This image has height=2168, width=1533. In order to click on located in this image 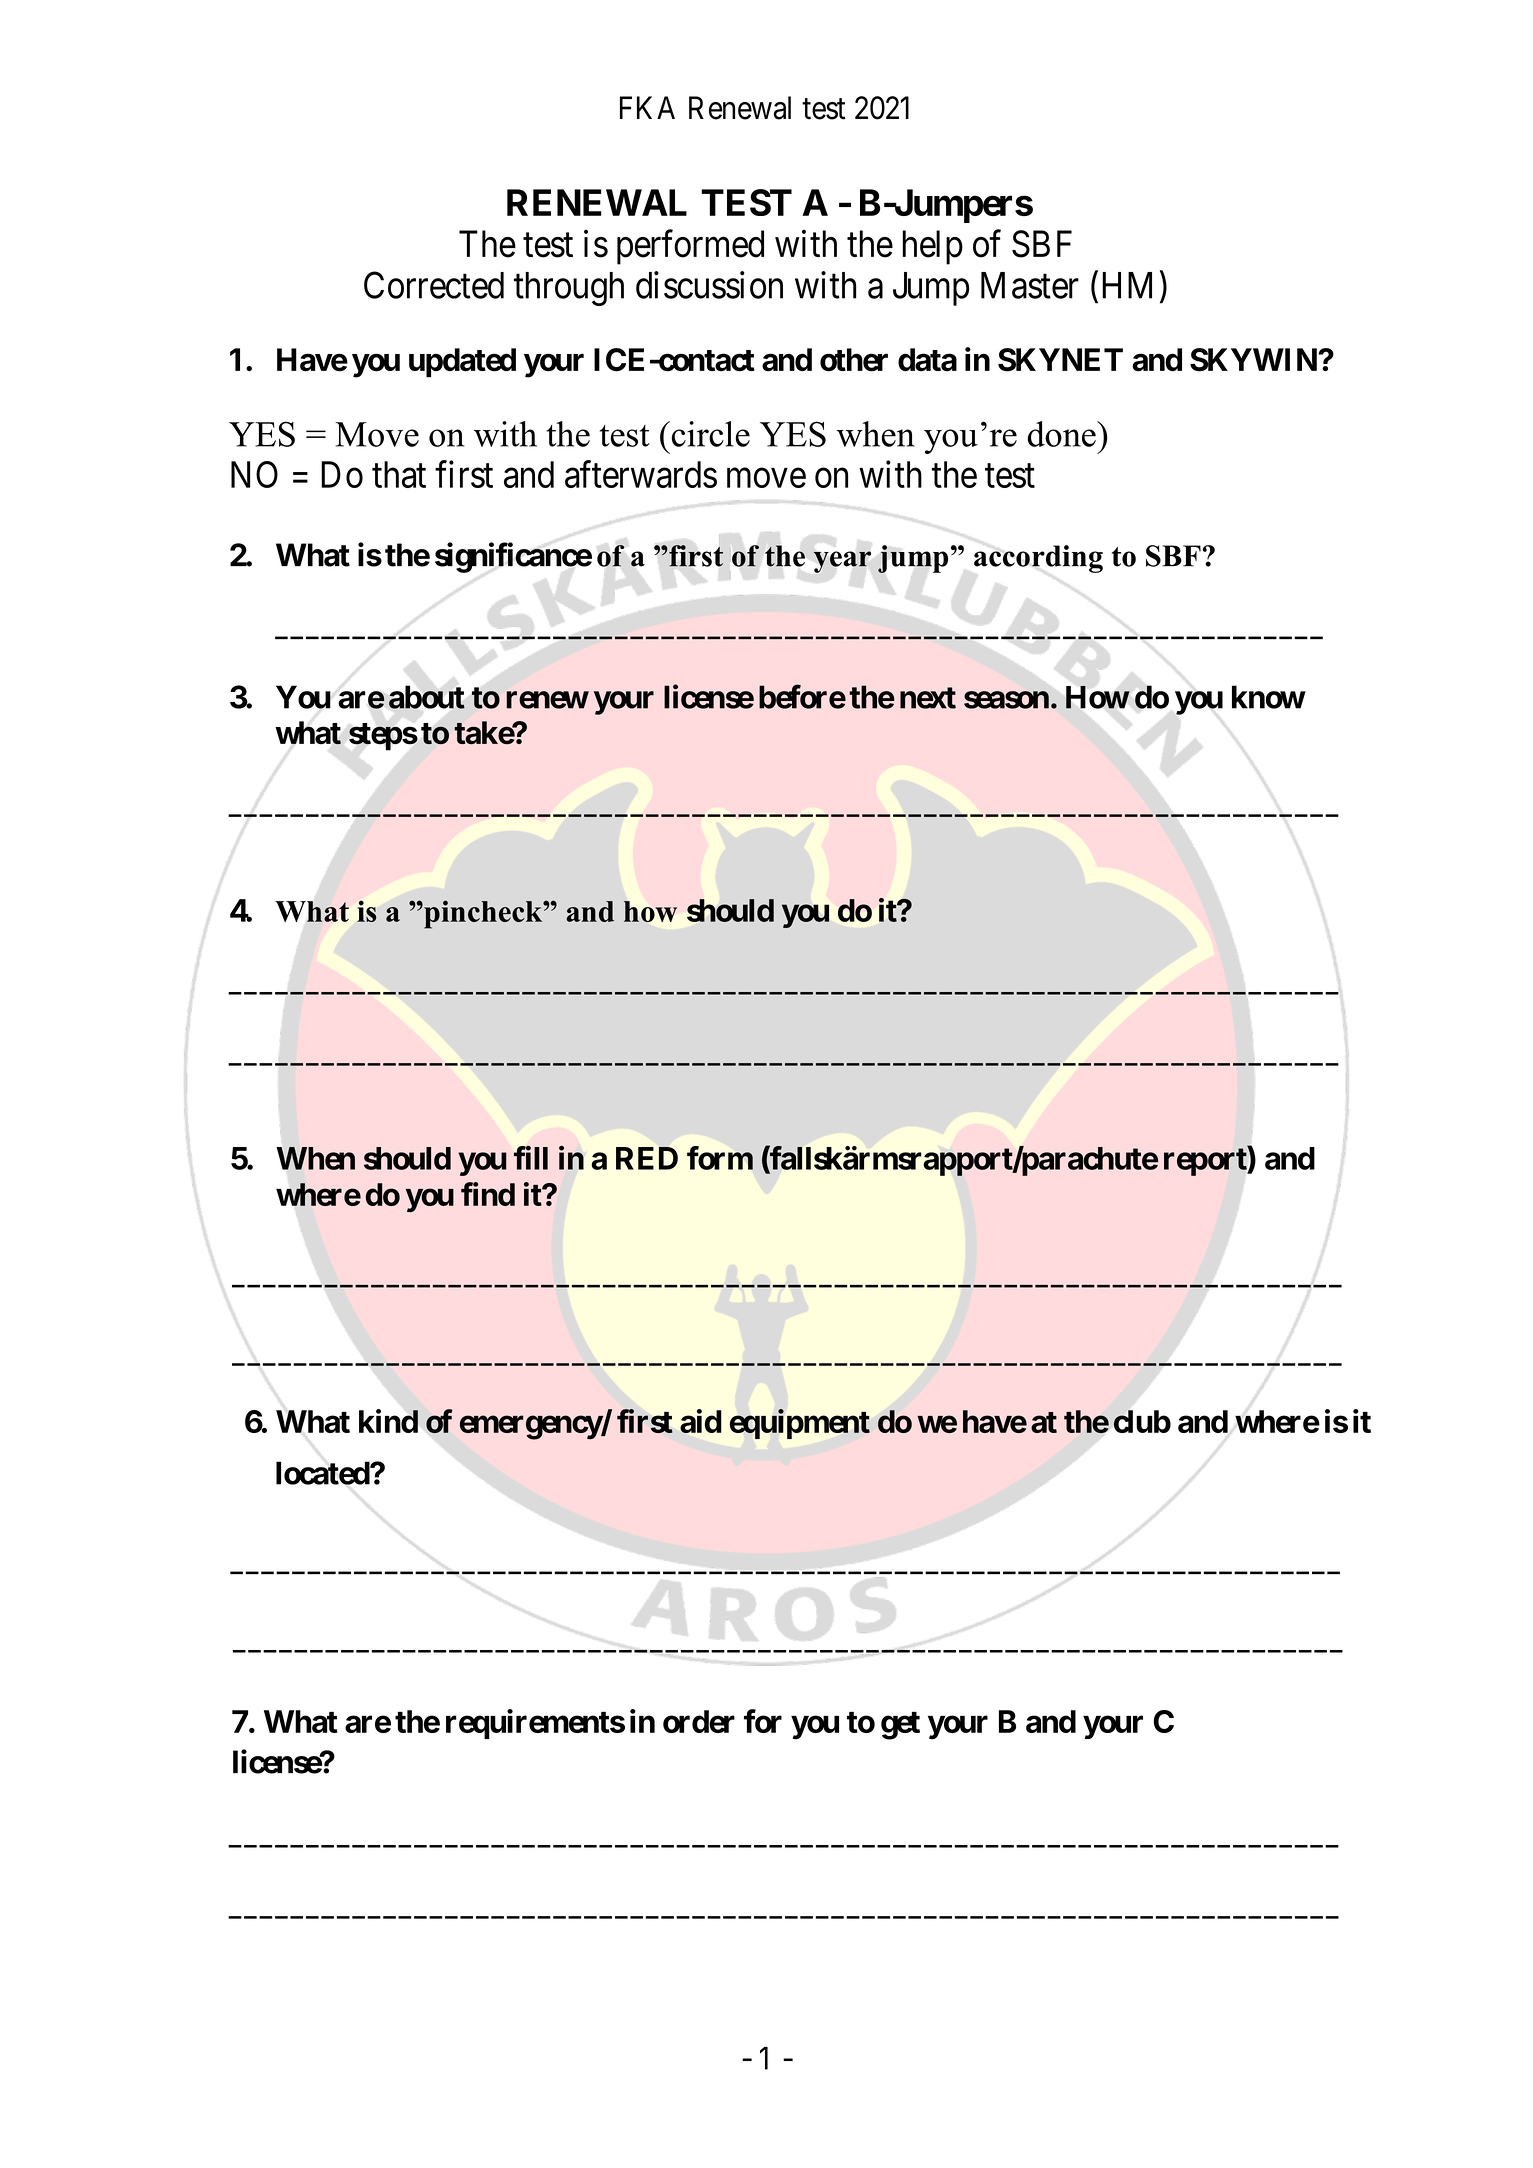, I will do `click(323, 1473)`.
